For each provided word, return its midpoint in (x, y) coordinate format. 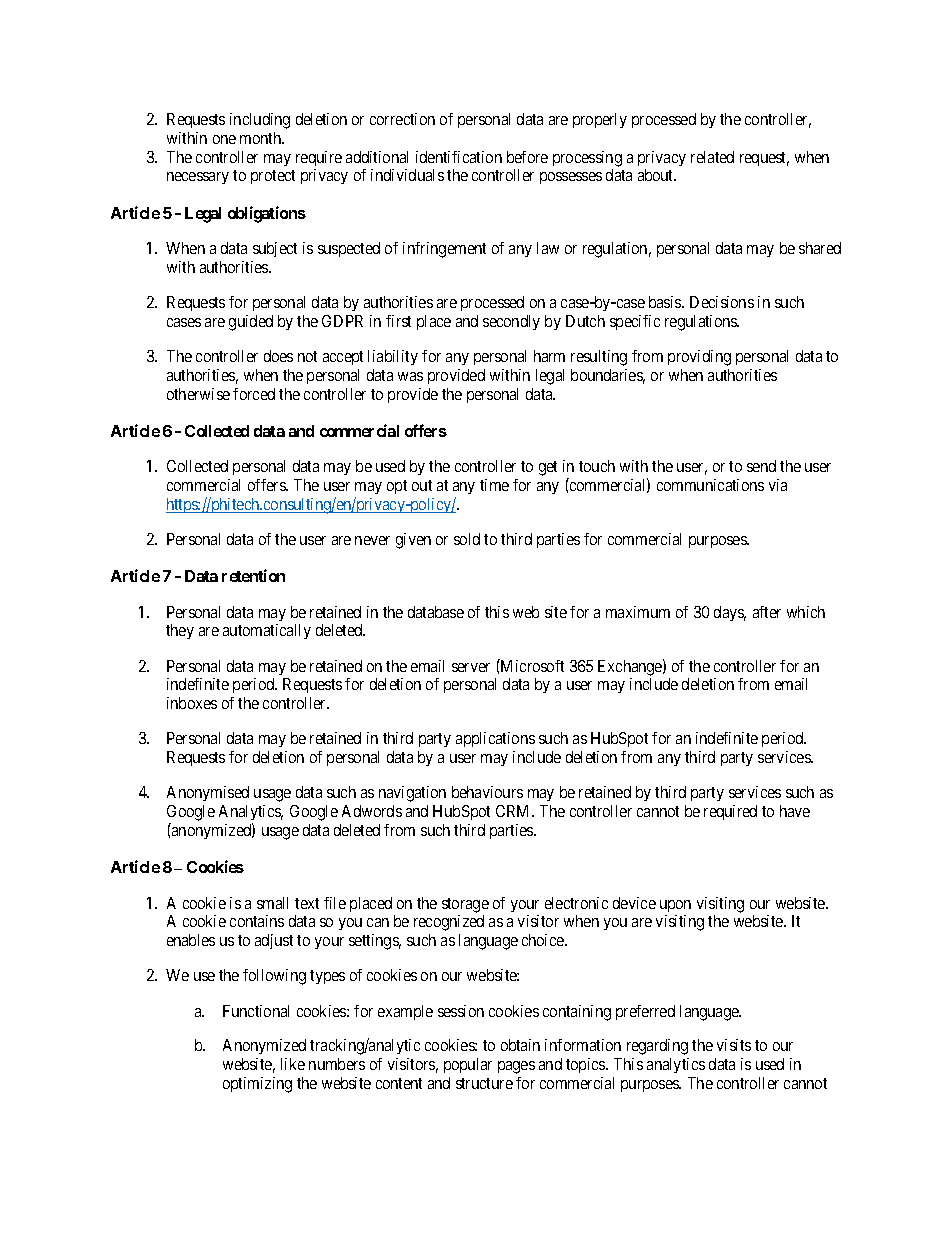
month (262, 138)
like (293, 1064)
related (712, 157)
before (527, 157)
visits (734, 1045)
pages (516, 1067)
